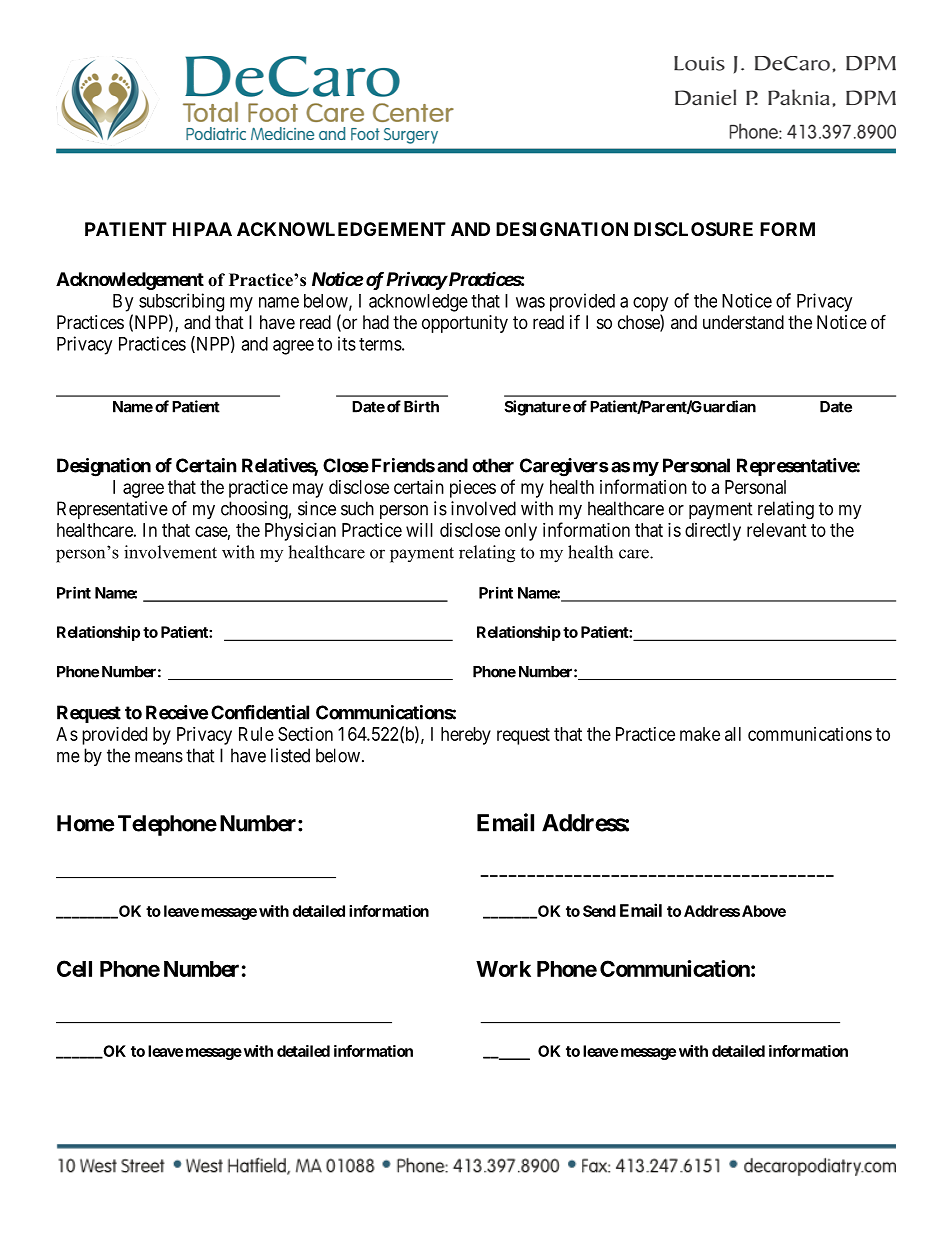  What do you see at coordinates (473, 489) in the page?
I see `pieces` at bounding box center [473, 489].
